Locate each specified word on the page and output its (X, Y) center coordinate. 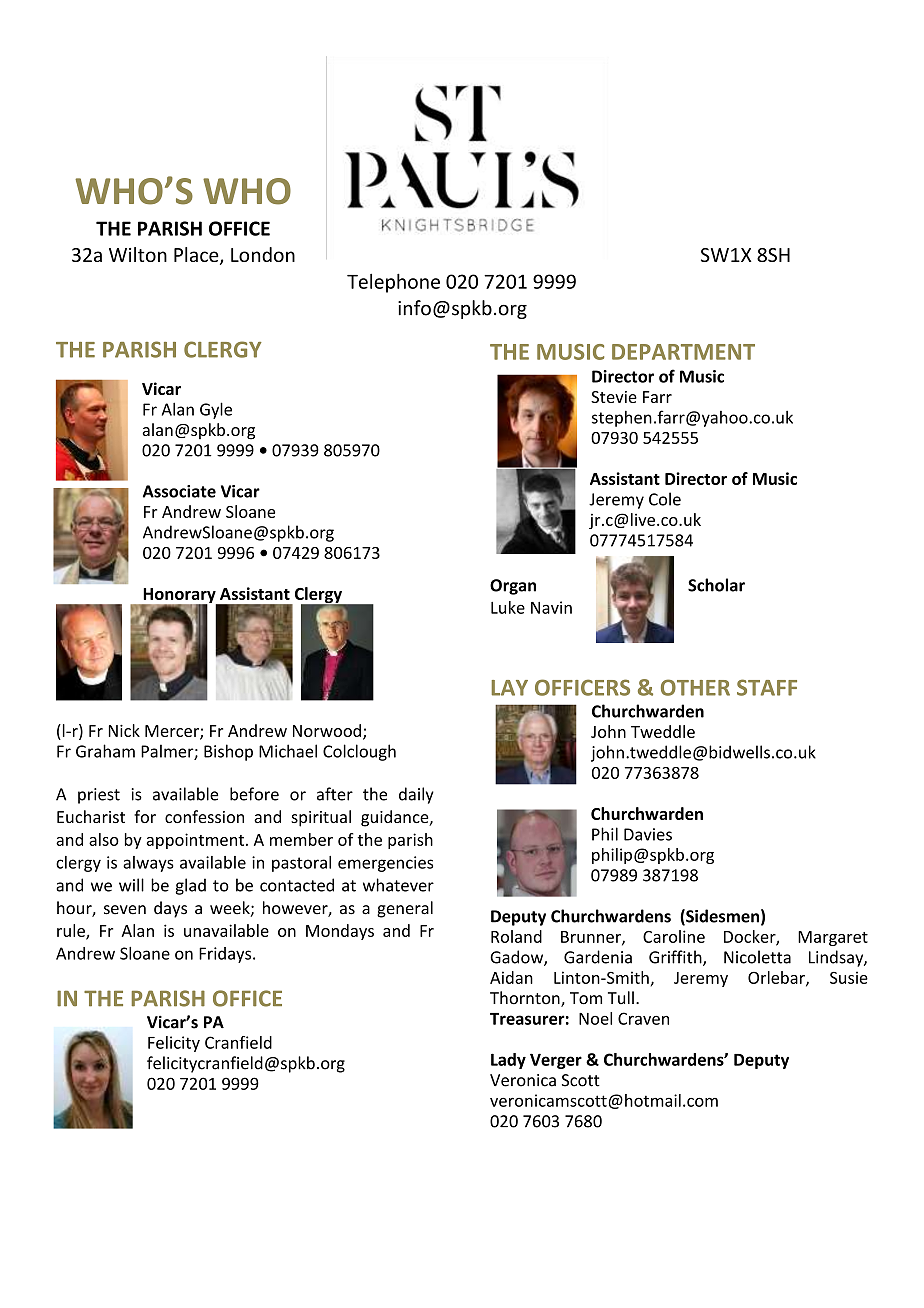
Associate (179, 491)
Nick (124, 730)
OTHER (695, 687)
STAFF (767, 687)
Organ (513, 587)
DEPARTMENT (683, 352)
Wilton (138, 254)
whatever (398, 885)
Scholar (716, 585)
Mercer (173, 732)
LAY (510, 688)
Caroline (674, 936)
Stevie (614, 397)
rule (72, 931)
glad (191, 886)
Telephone (393, 283)
